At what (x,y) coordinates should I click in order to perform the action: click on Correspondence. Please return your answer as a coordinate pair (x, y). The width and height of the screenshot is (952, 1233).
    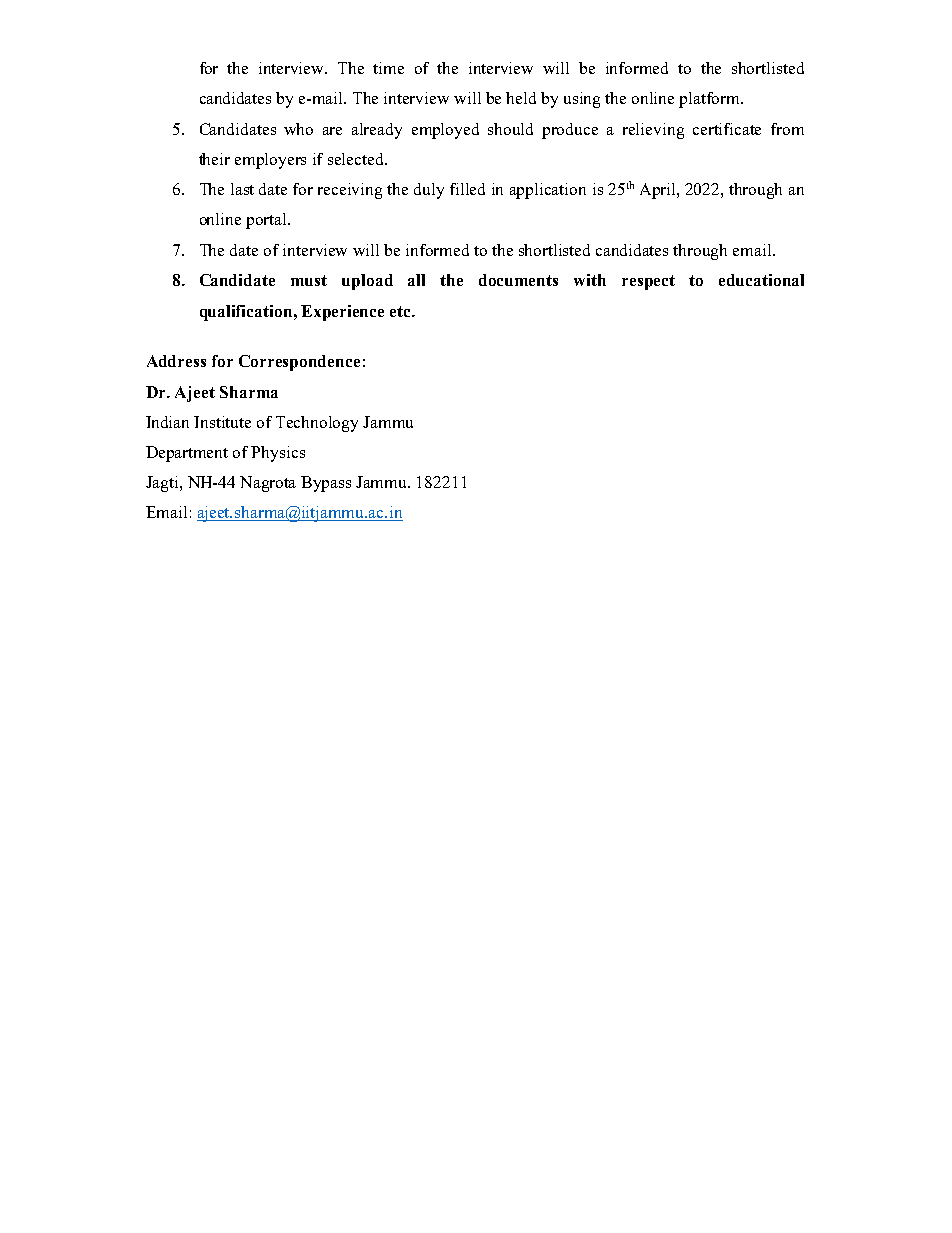
    Looking at the image, I should click on (299, 363).
